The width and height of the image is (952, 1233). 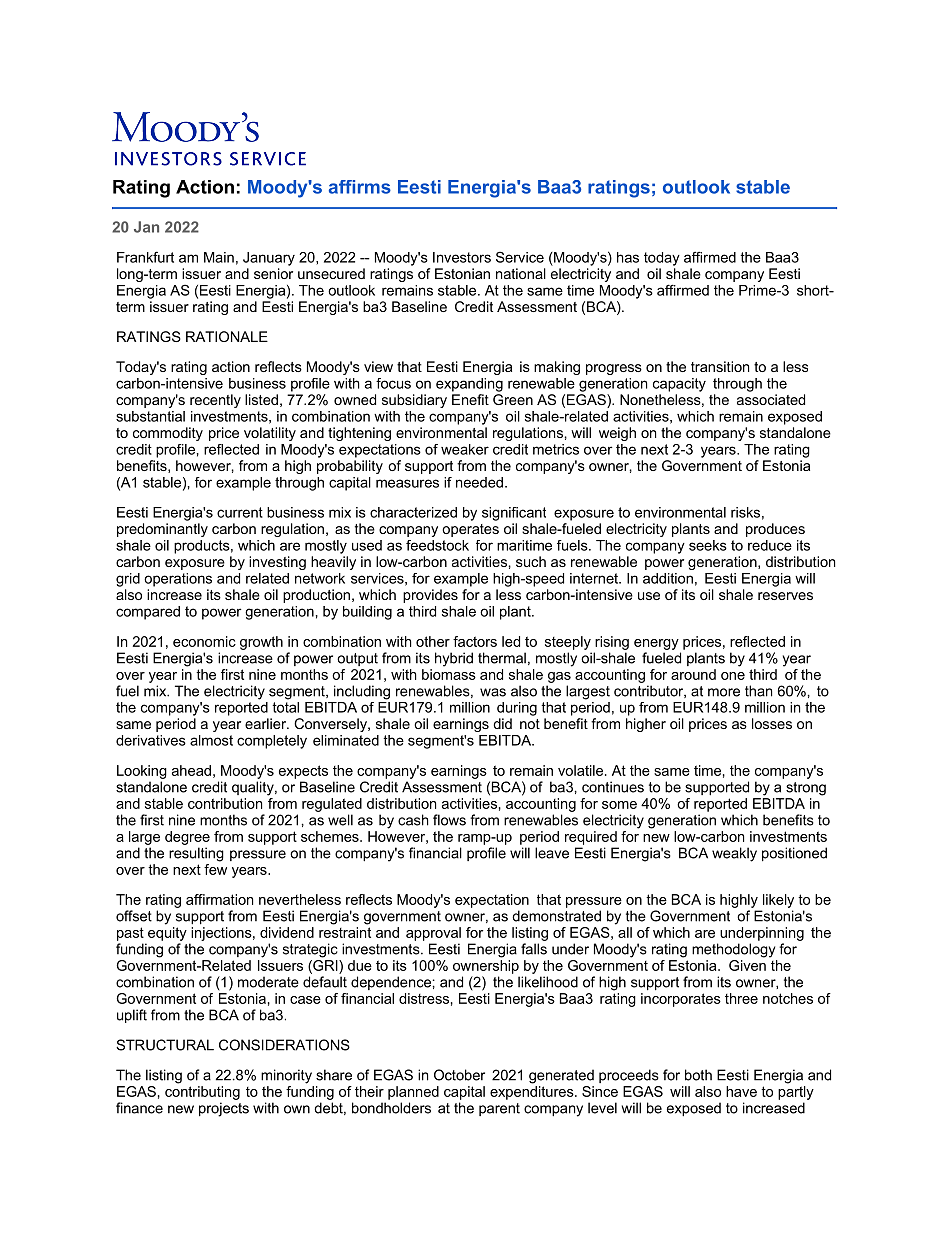 I want to click on economic, so click(x=204, y=641).
